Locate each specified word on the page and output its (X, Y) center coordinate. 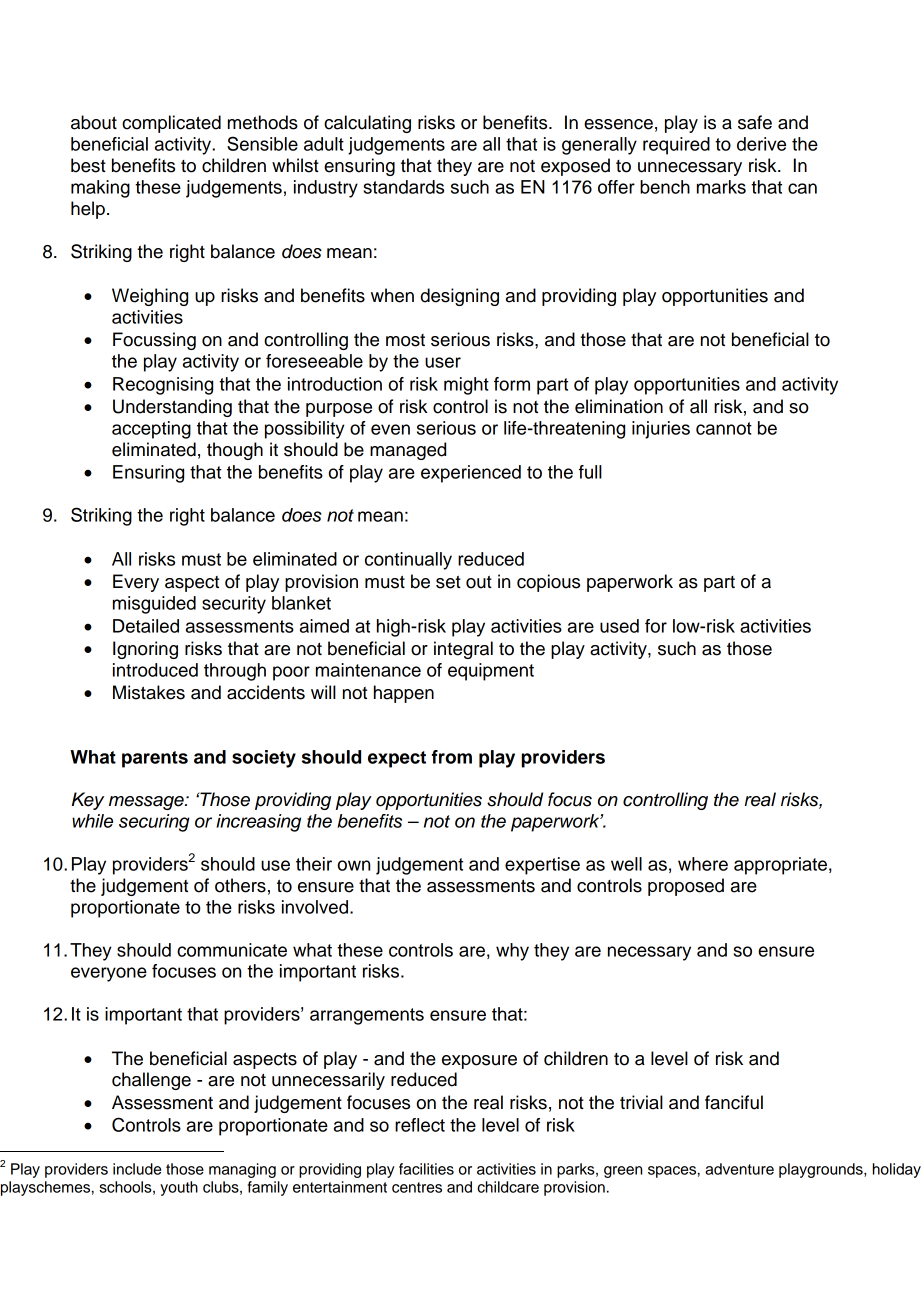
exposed (575, 167)
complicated (171, 124)
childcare (508, 1187)
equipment (491, 672)
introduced (155, 670)
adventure (739, 1169)
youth (179, 1188)
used (619, 626)
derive (761, 144)
